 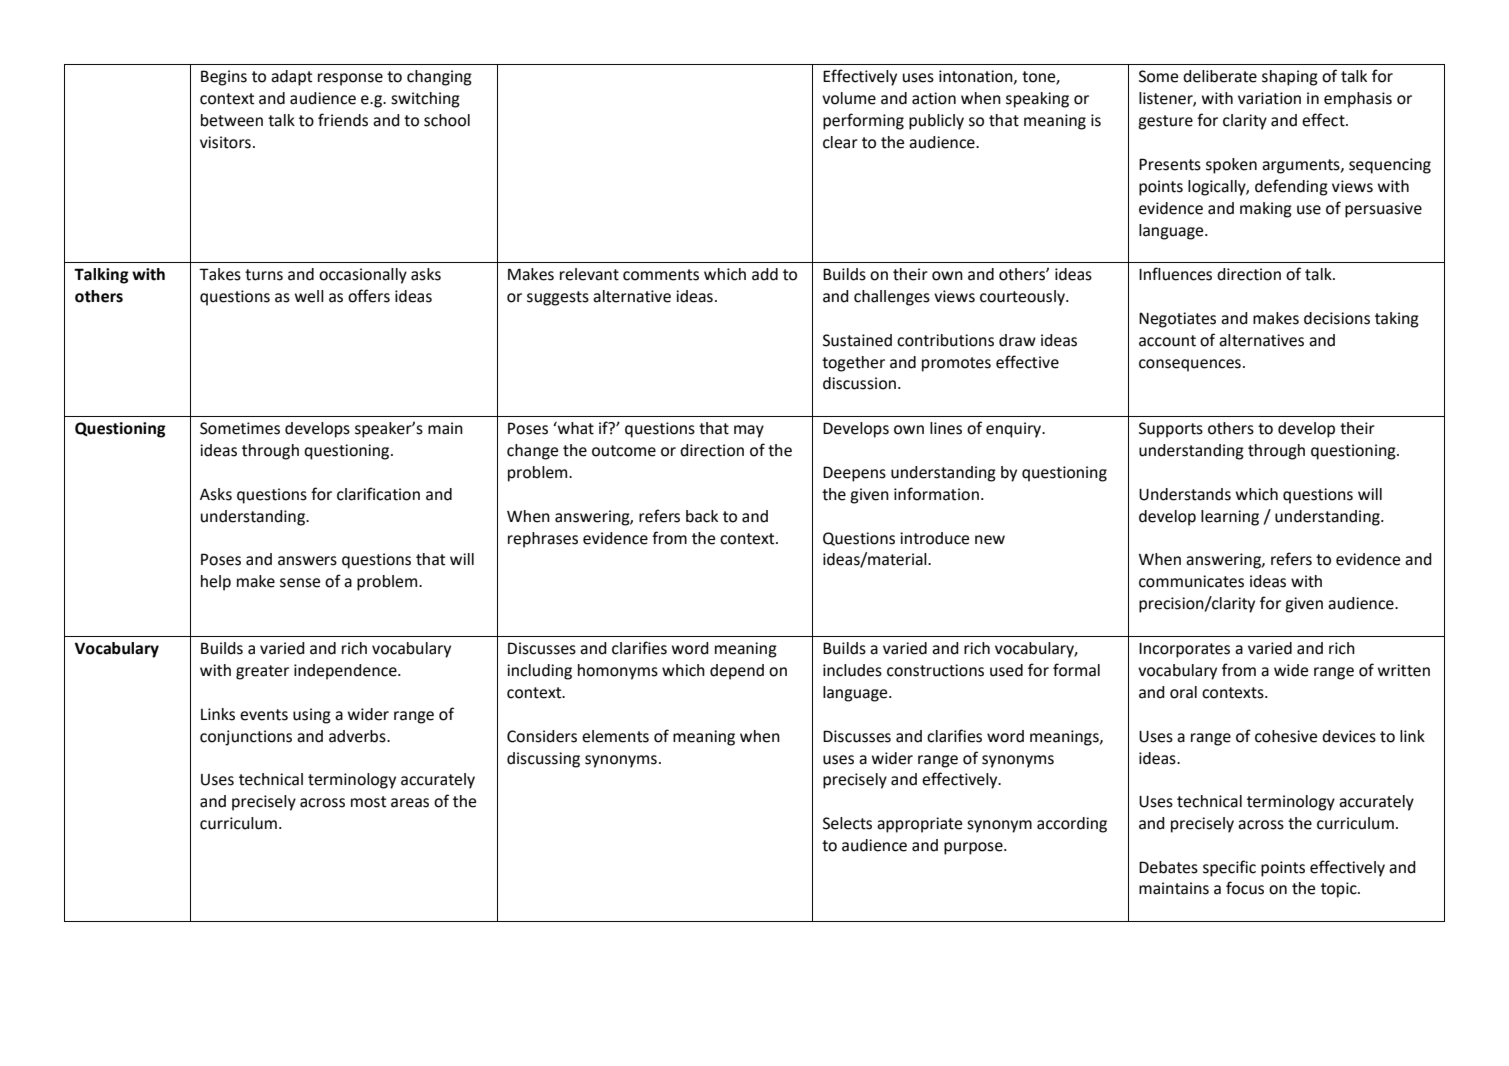 What do you see at coordinates (765, 274) in the screenshot?
I see `add` at bounding box center [765, 274].
